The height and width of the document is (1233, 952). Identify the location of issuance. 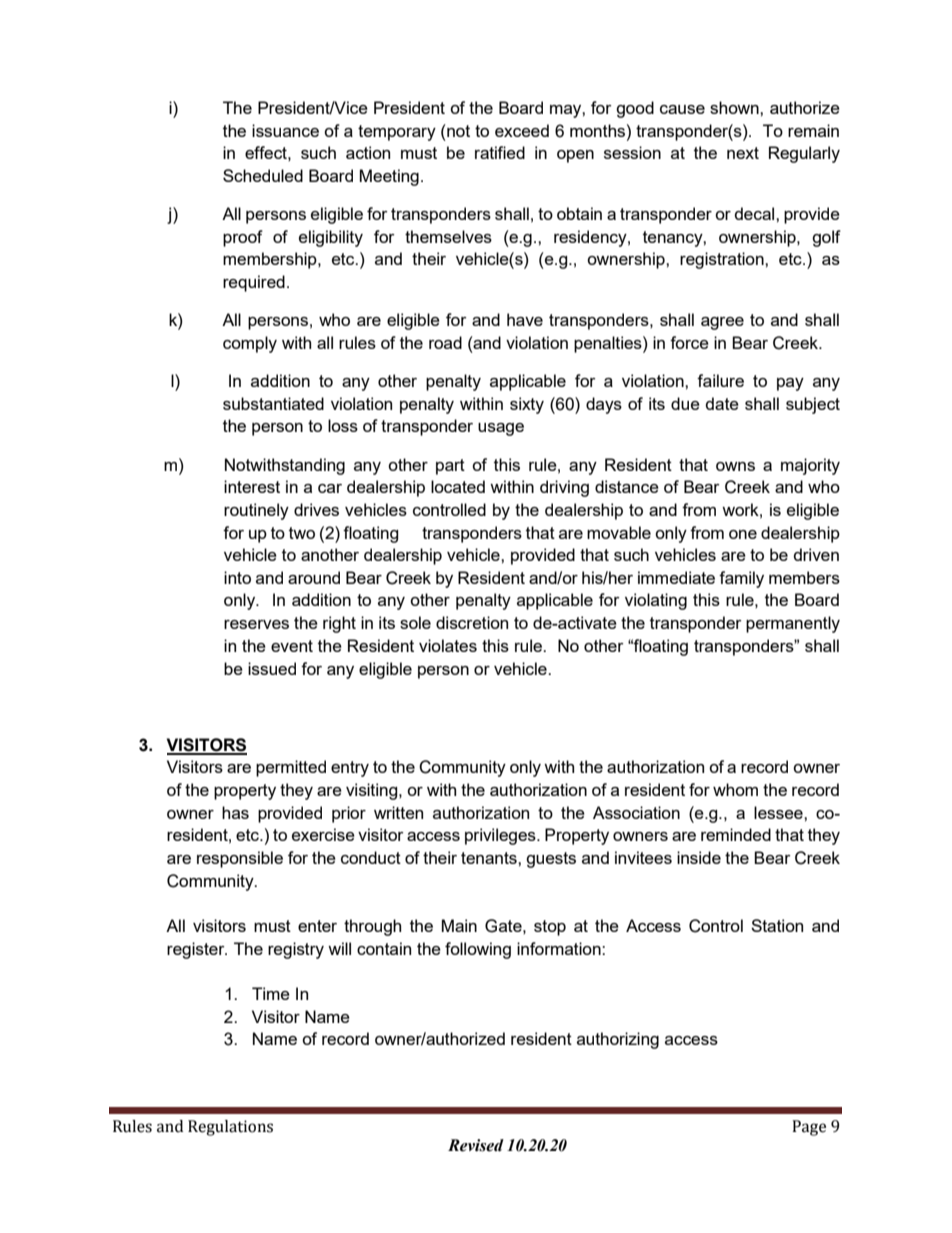
(285, 130).
